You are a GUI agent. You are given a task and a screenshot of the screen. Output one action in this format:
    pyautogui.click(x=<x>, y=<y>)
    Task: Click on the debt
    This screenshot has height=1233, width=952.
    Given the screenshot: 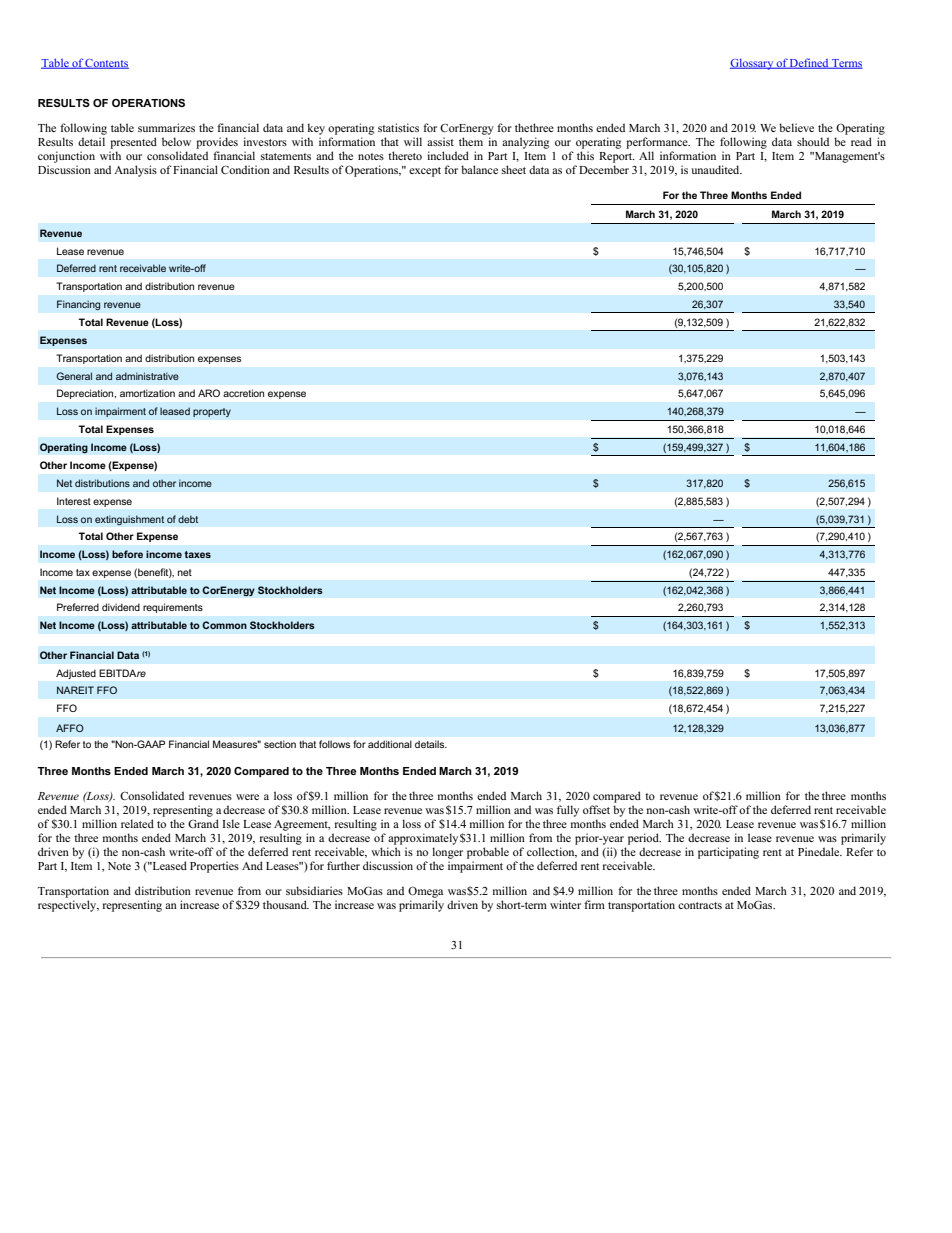 What is the action you would take?
    pyautogui.click(x=188, y=519)
